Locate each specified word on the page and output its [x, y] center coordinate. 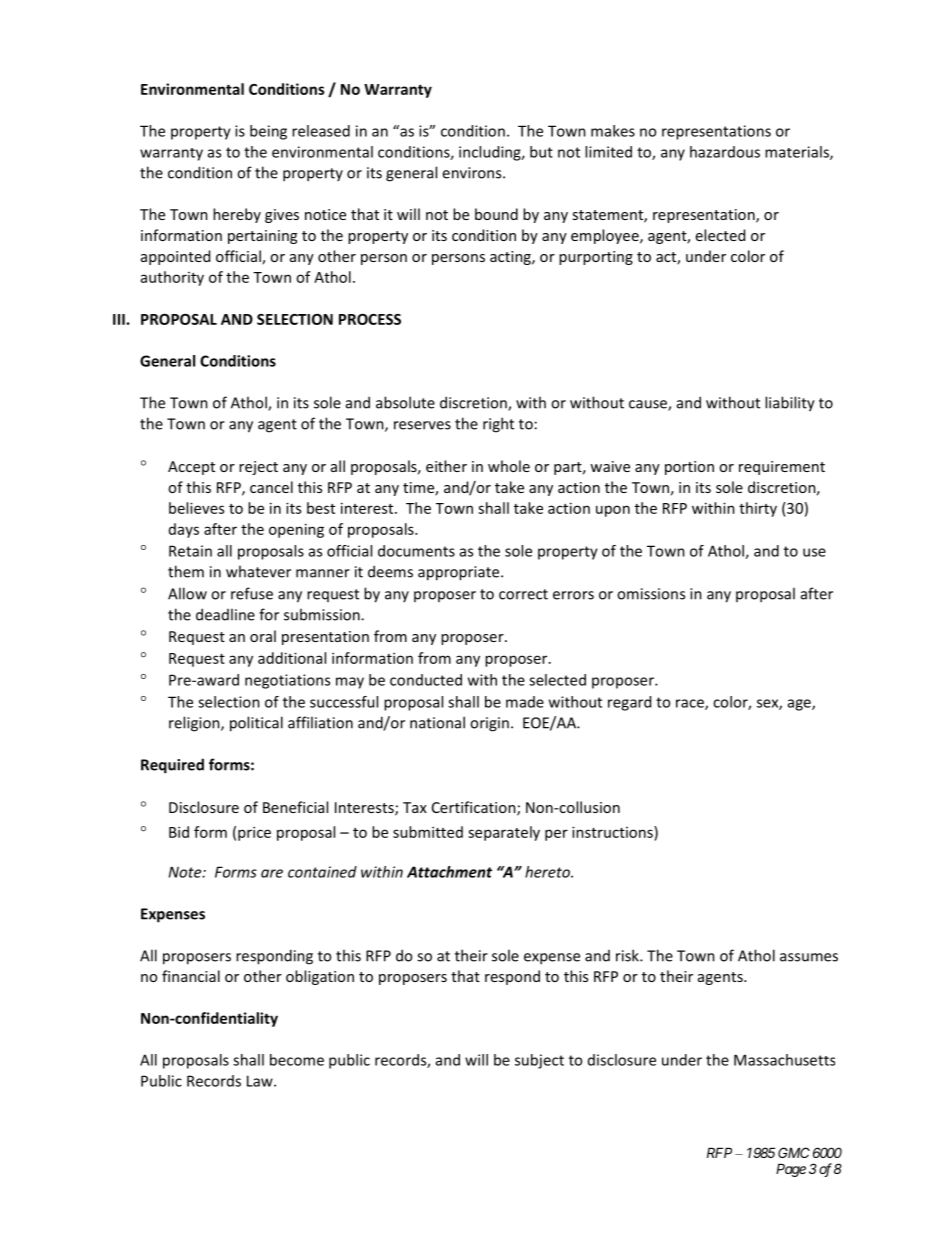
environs [473, 173]
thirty [758, 509]
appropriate [460, 573]
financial [191, 976]
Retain [190, 551]
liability [790, 404]
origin [489, 724]
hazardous [725, 152]
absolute [405, 402]
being [268, 132]
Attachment [449, 872]
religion [195, 724]
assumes [809, 957]
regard [629, 703]
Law [261, 1081]
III [120, 319]
